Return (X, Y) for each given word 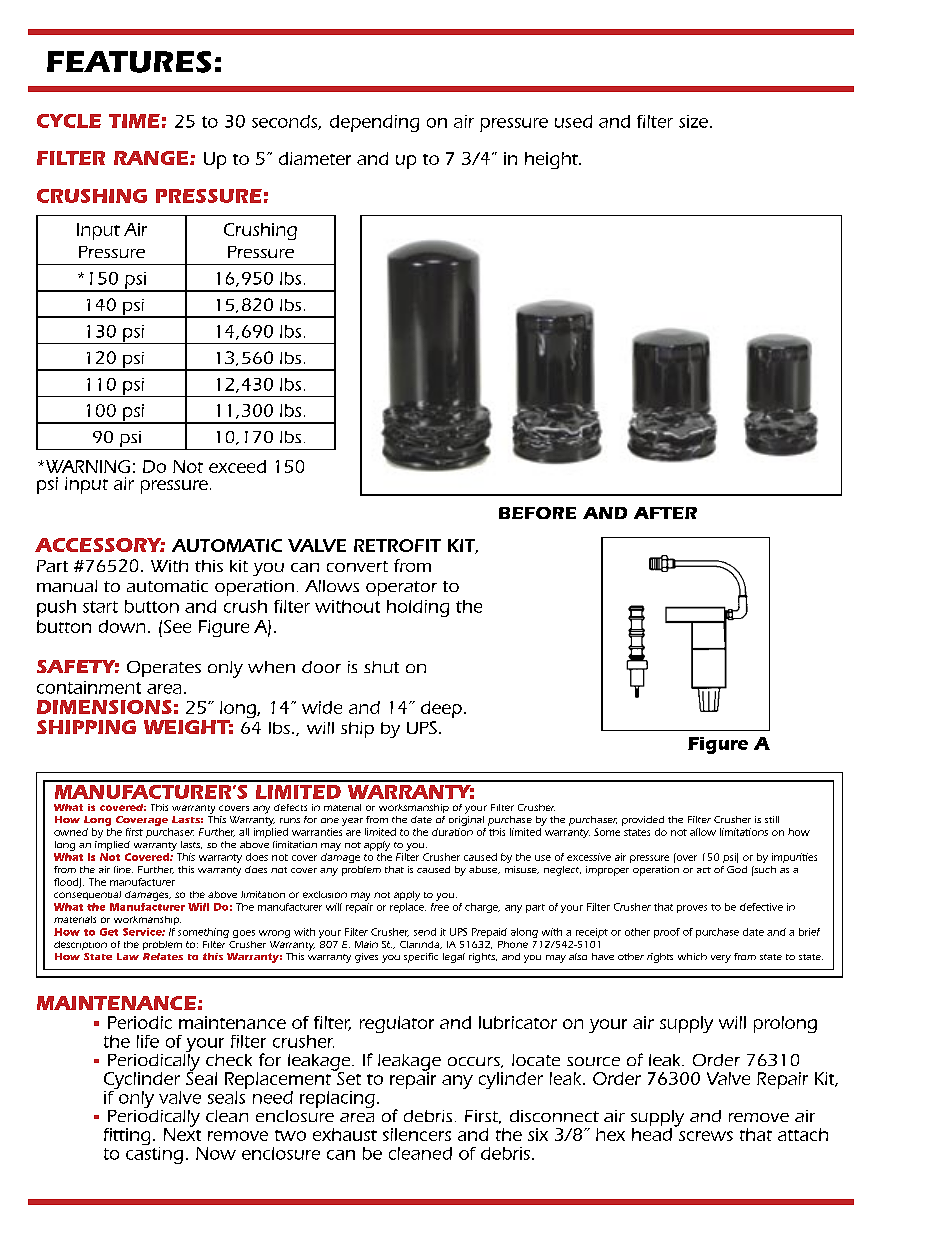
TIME (134, 121)
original (466, 821)
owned (71, 832)
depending (374, 123)
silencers (417, 1134)
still (772, 819)
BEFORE (537, 513)
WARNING (88, 466)
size (693, 121)
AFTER (665, 513)
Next (182, 1133)
